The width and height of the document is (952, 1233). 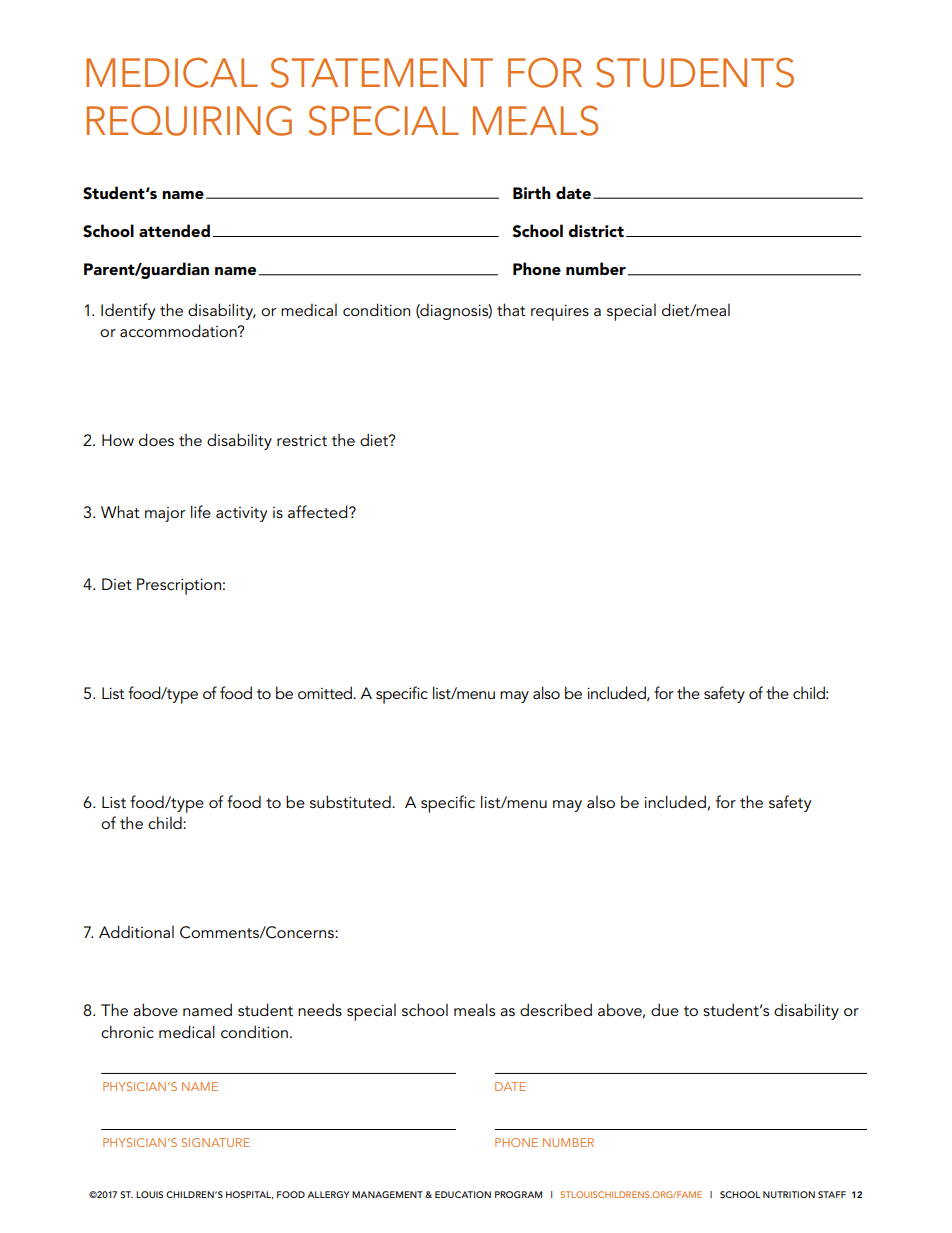 What do you see at coordinates (789, 1194) in the document?
I see `NUTRITION` at bounding box center [789, 1194].
